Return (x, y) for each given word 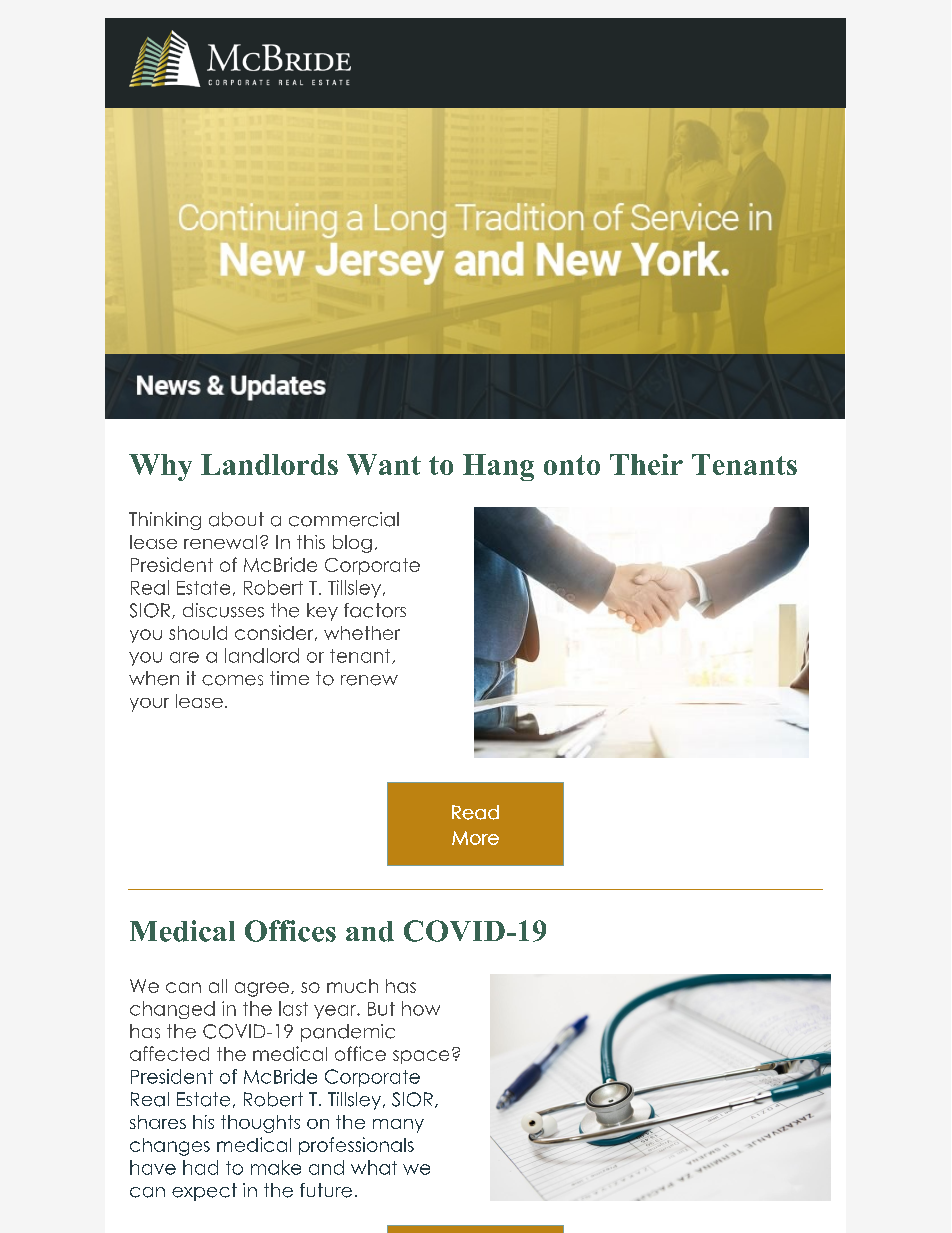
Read (475, 812)
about (236, 519)
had (200, 1167)
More (475, 838)
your (149, 705)
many (398, 1126)
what (374, 1167)
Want (384, 464)
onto (572, 465)
